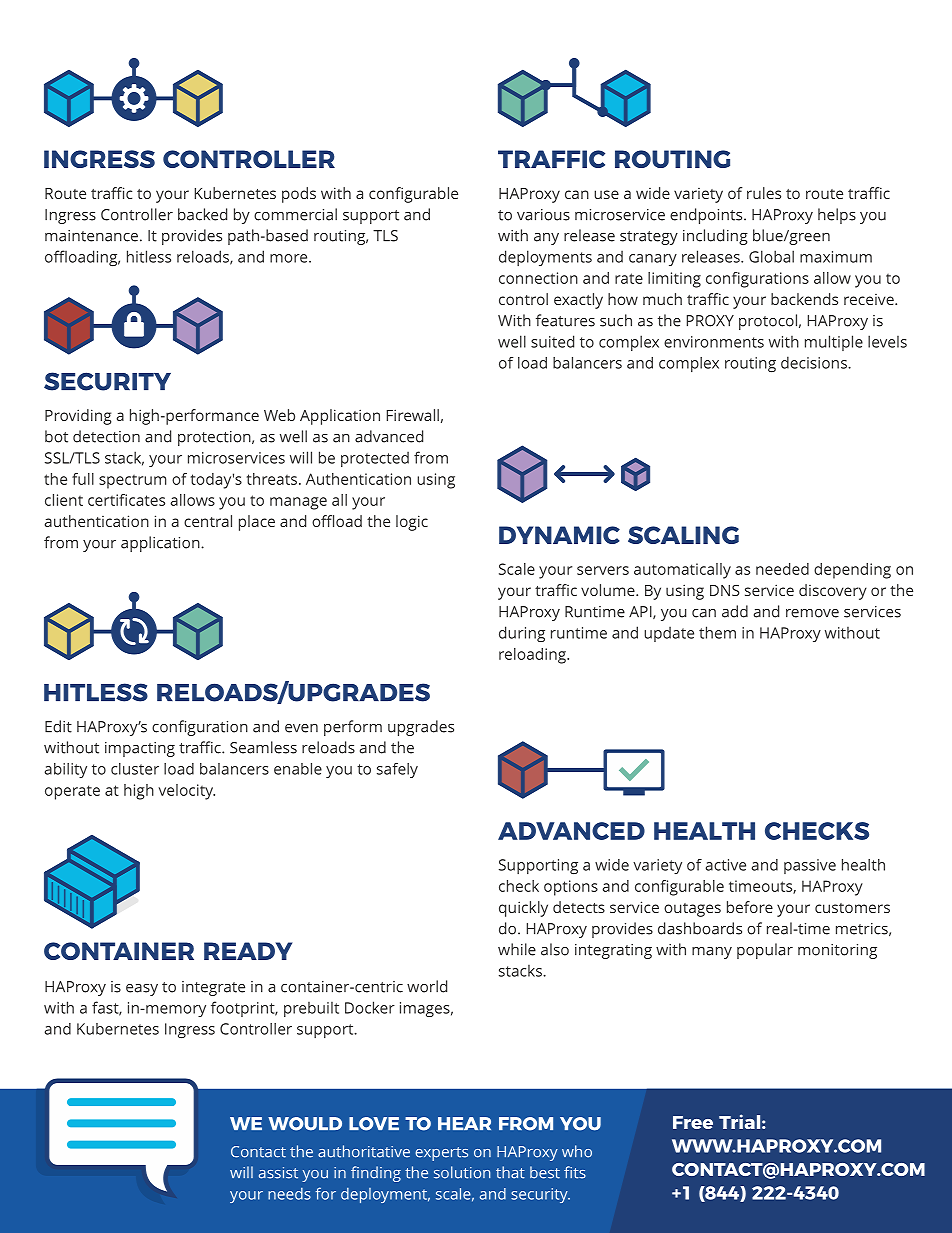 This screenshot has width=952, height=1233. I want to click on helps, so click(837, 216).
